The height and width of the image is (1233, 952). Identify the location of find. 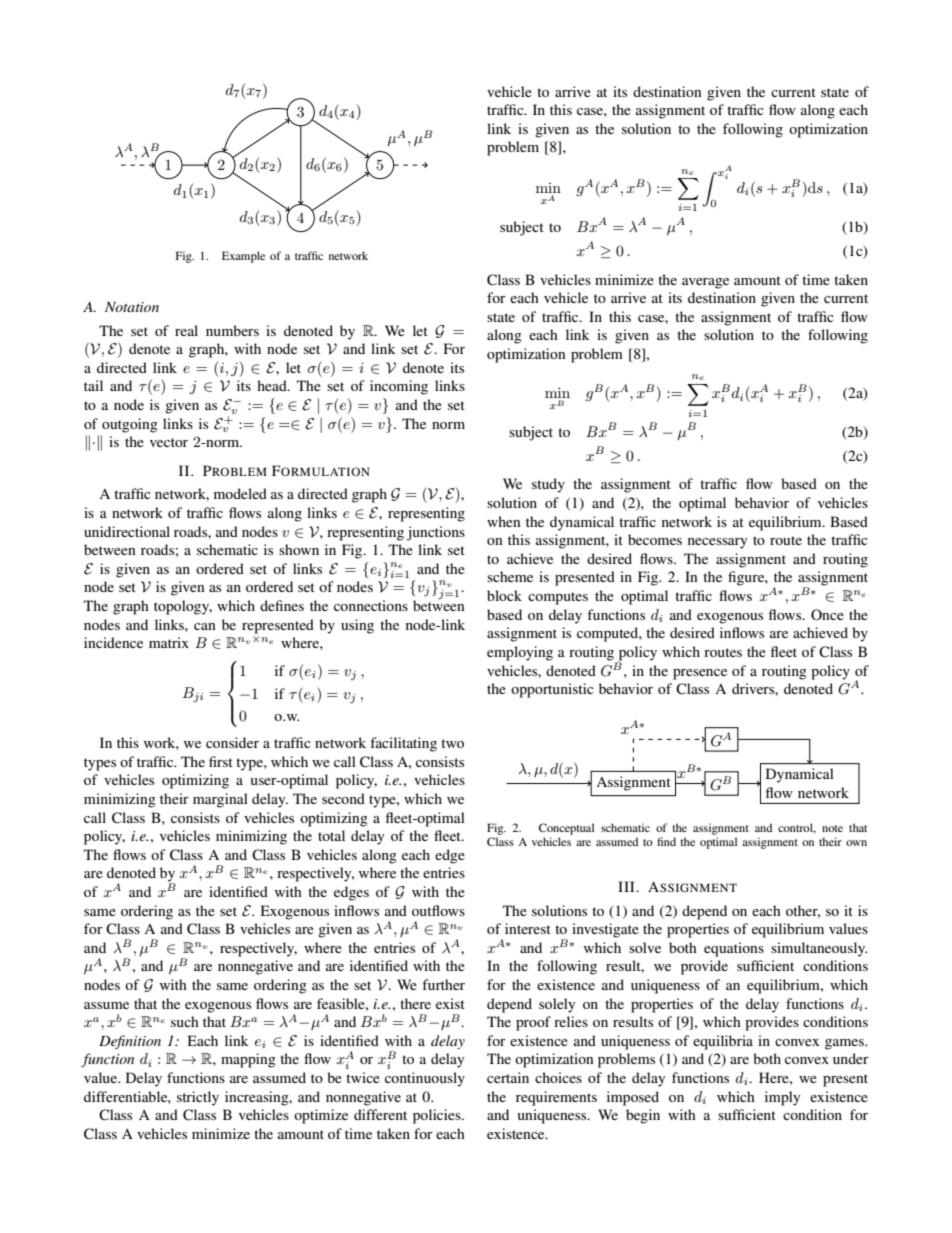
(666, 841).
